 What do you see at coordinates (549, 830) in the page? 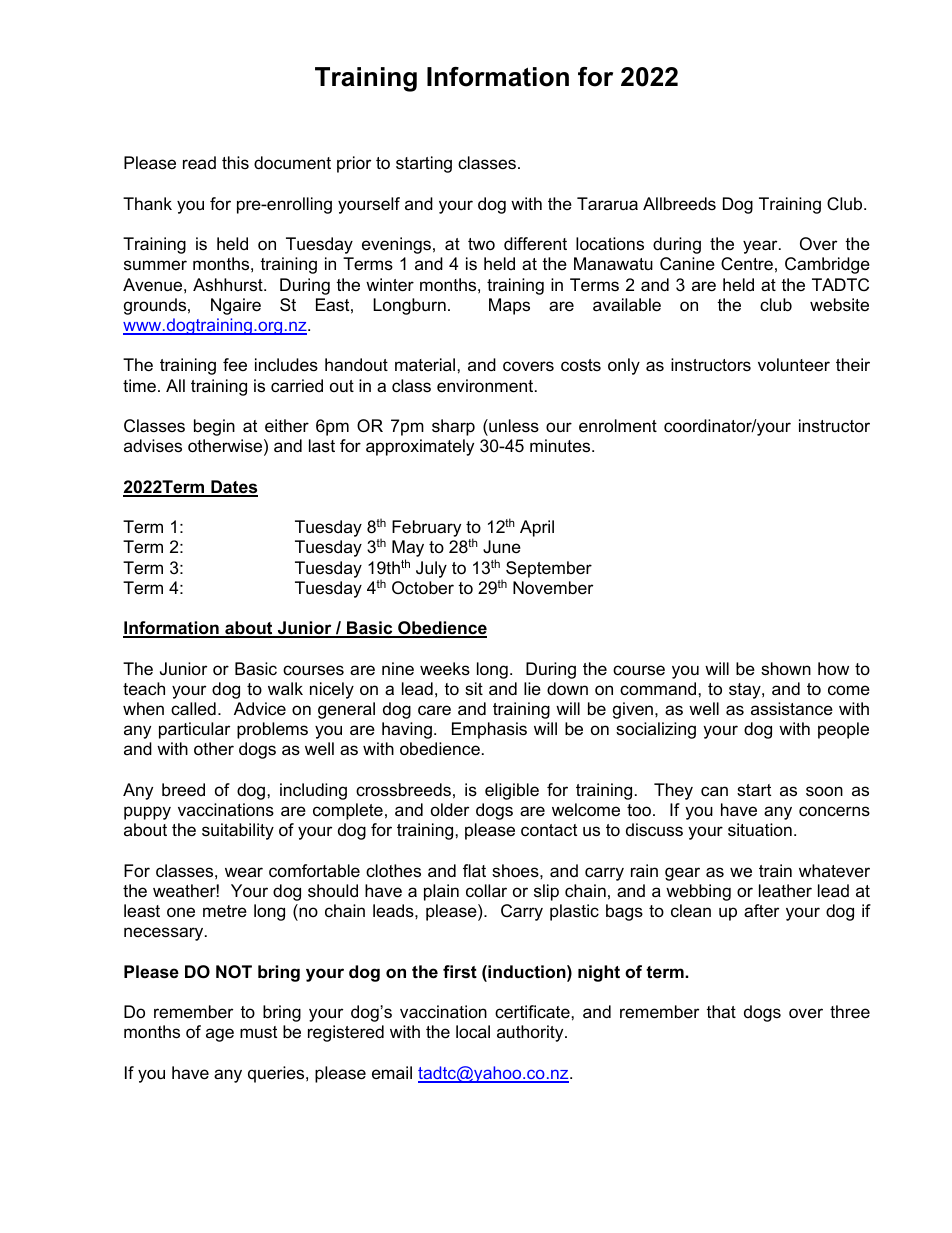
I see `contact` at bounding box center [549, 830].
